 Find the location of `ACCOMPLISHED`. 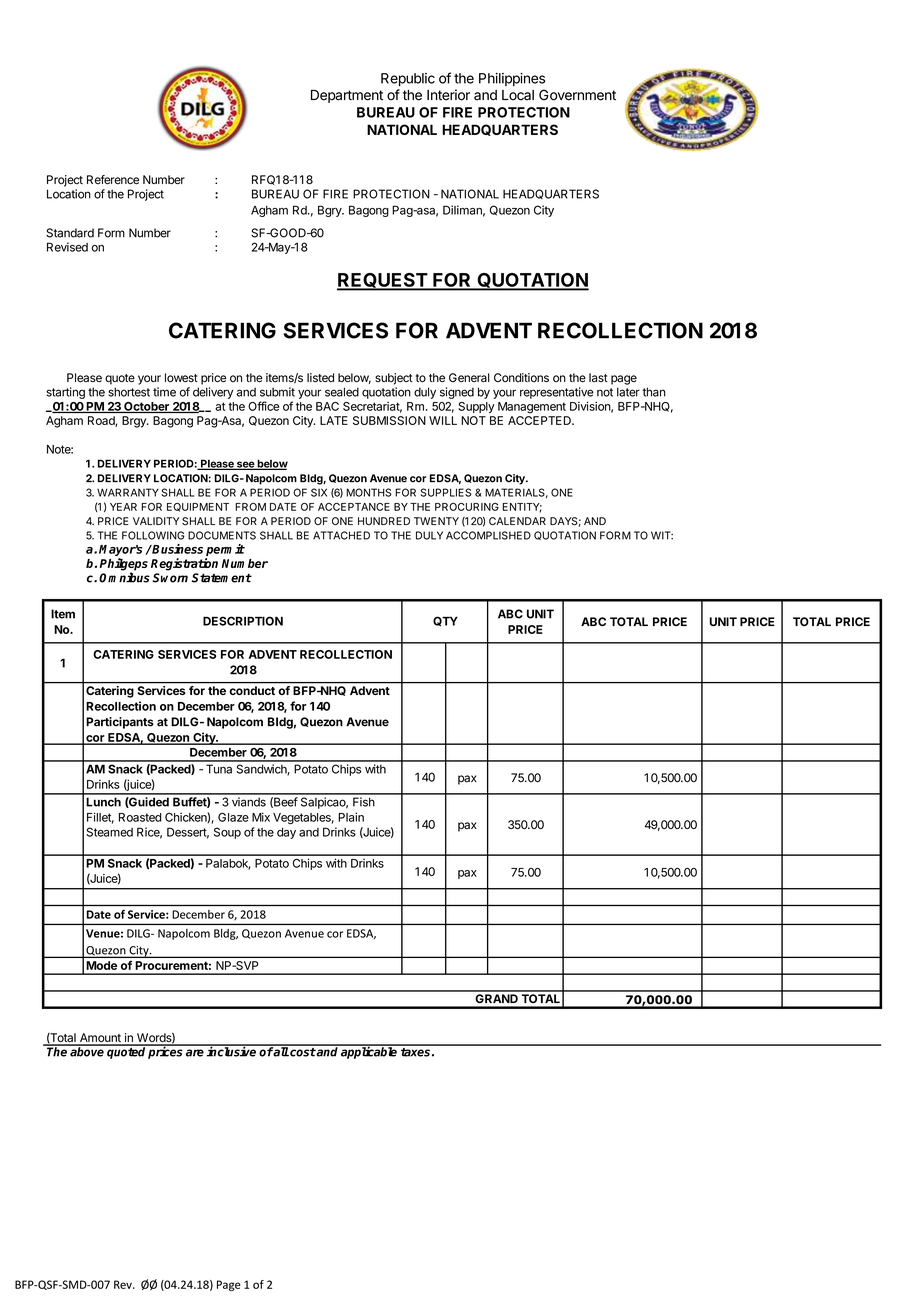

ACCOMPLISHED is located at coordinates (488, 535).
